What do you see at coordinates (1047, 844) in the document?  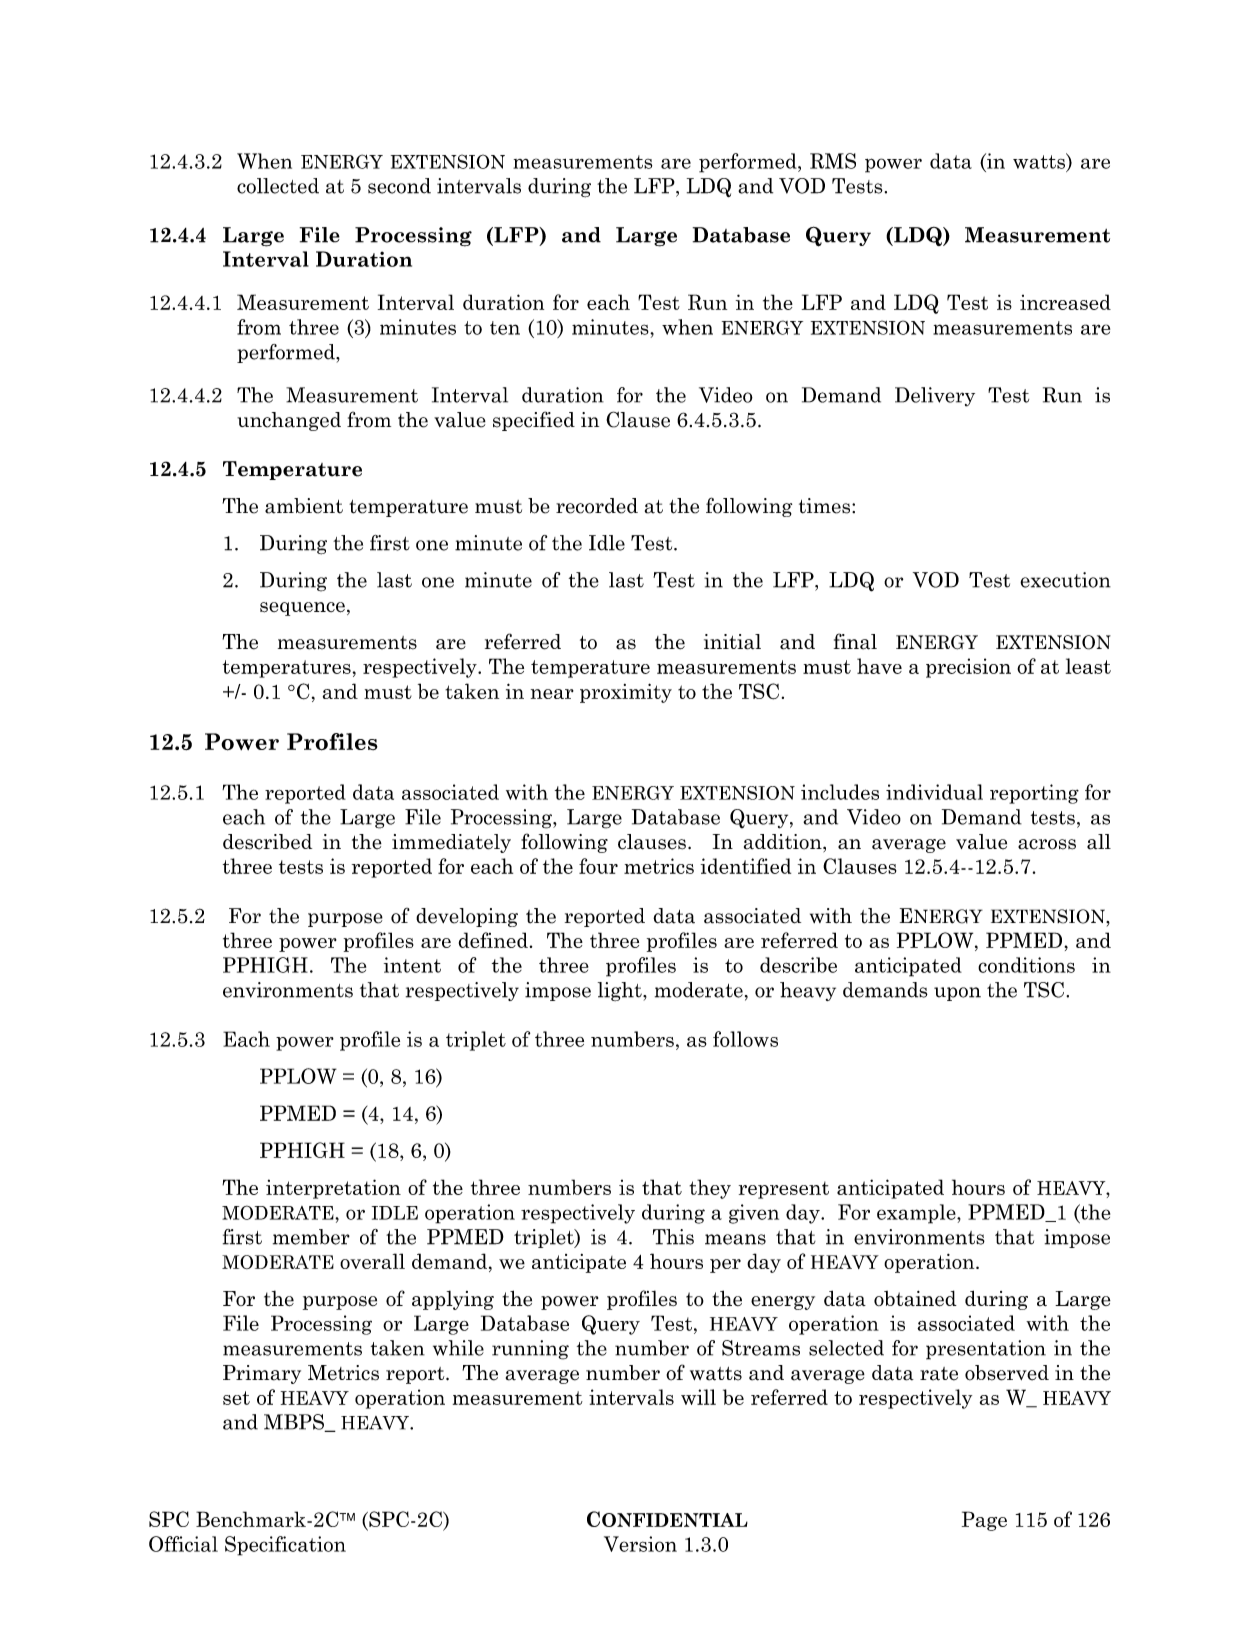 I see `across` at bounding box center [1047, 844].
